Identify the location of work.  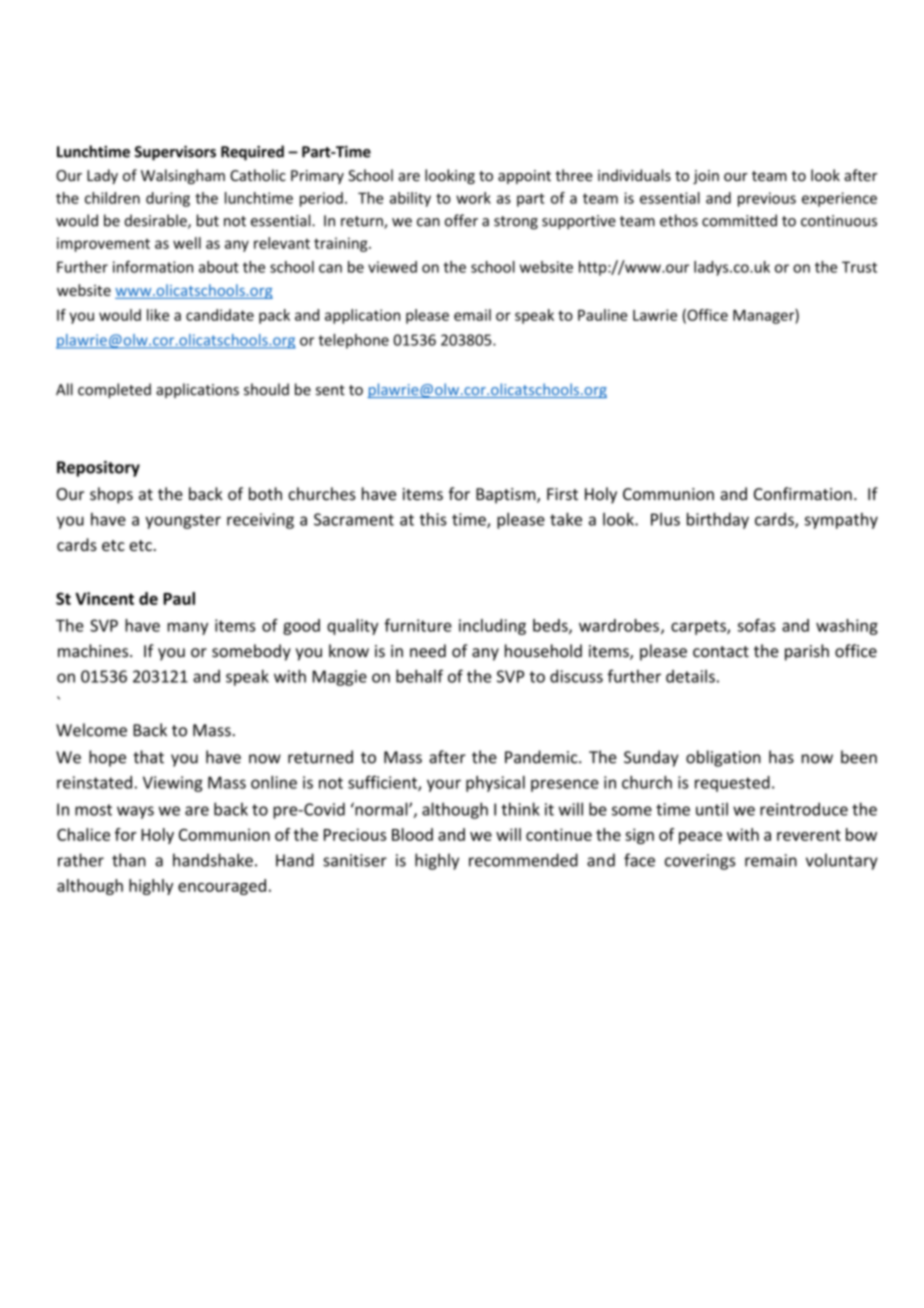
(473, 198).
